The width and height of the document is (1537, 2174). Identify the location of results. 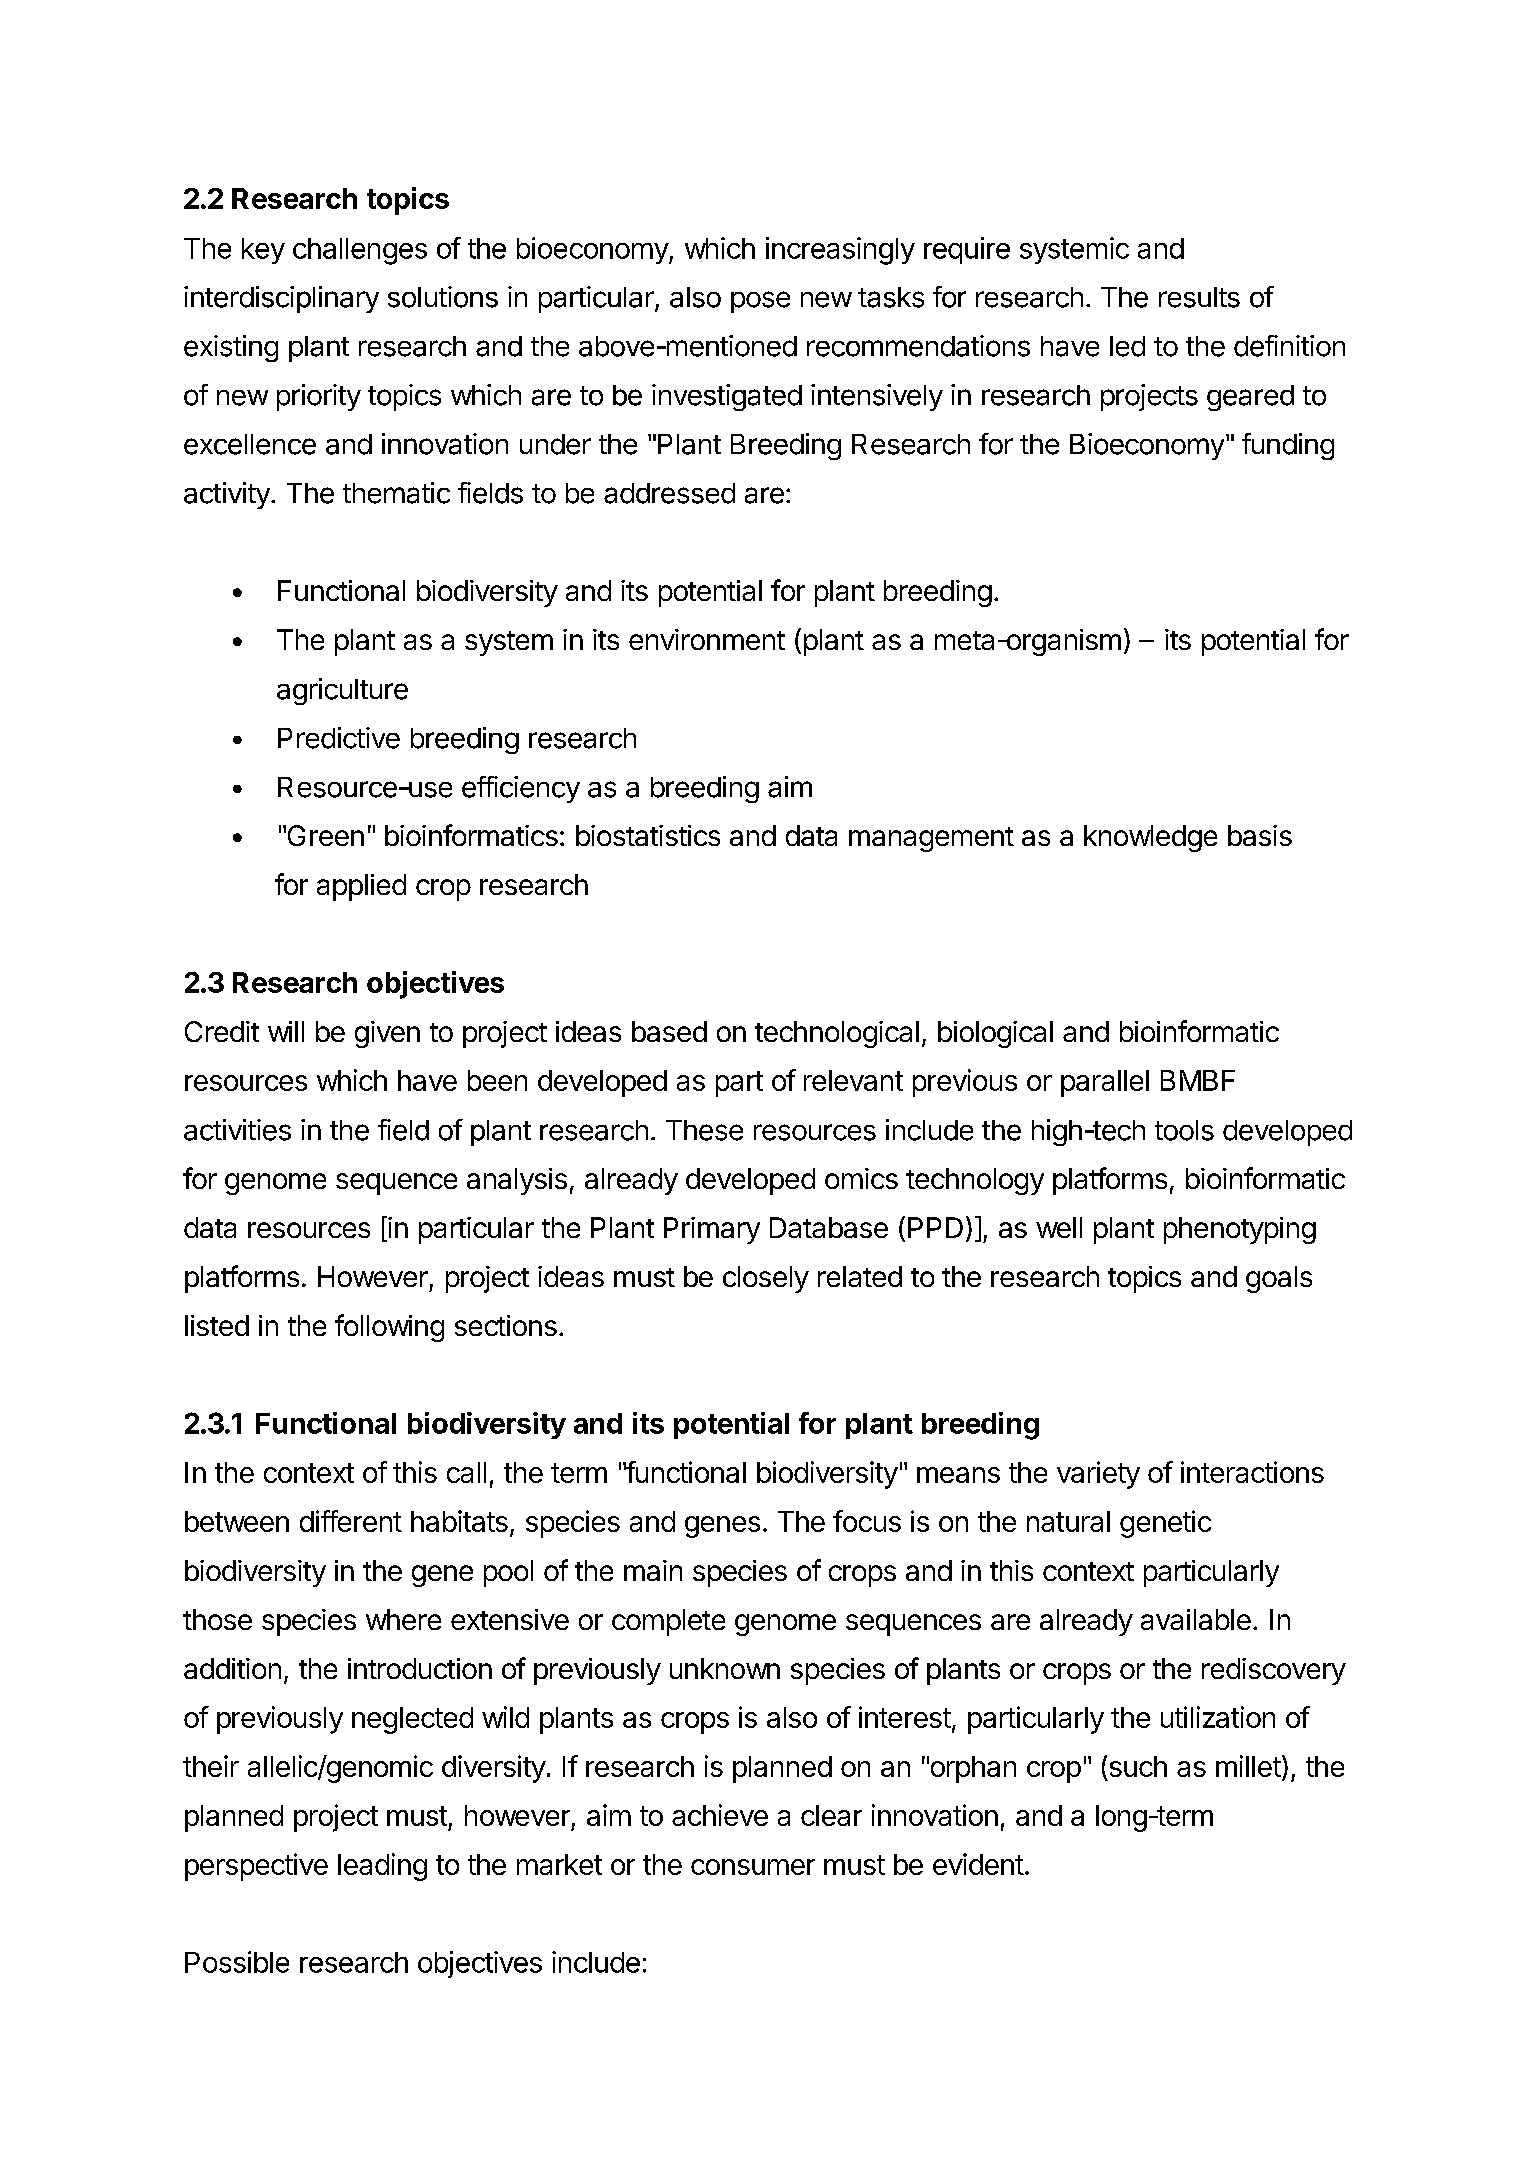
(1199, 297).
